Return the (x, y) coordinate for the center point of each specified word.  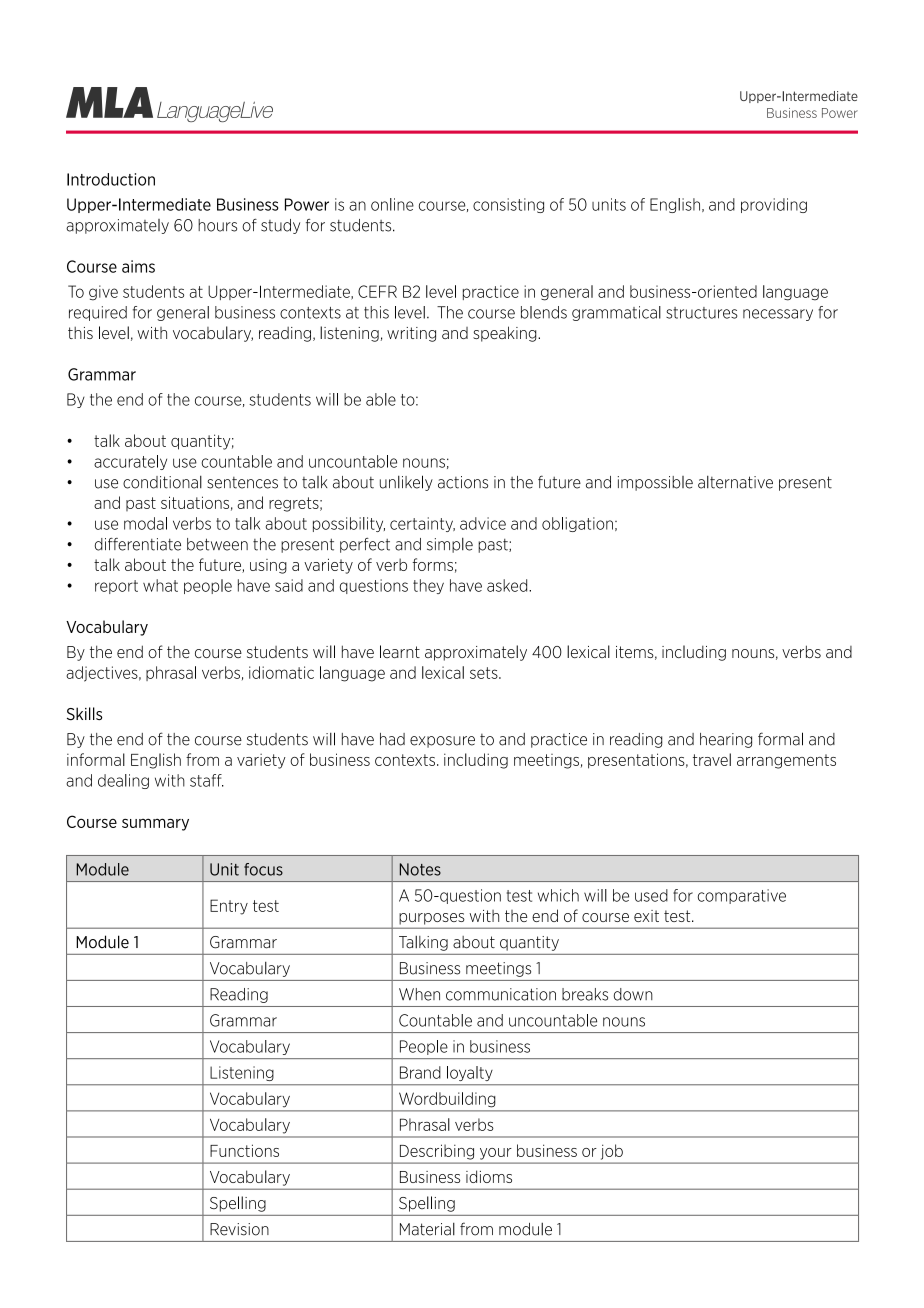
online (392, 204)
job (612, 1152)
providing (774, 205)
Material (427, 1229)
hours (217, 225)
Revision (239, 1229)
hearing (726, 740)
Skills (84, 714)
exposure (442, 742)
